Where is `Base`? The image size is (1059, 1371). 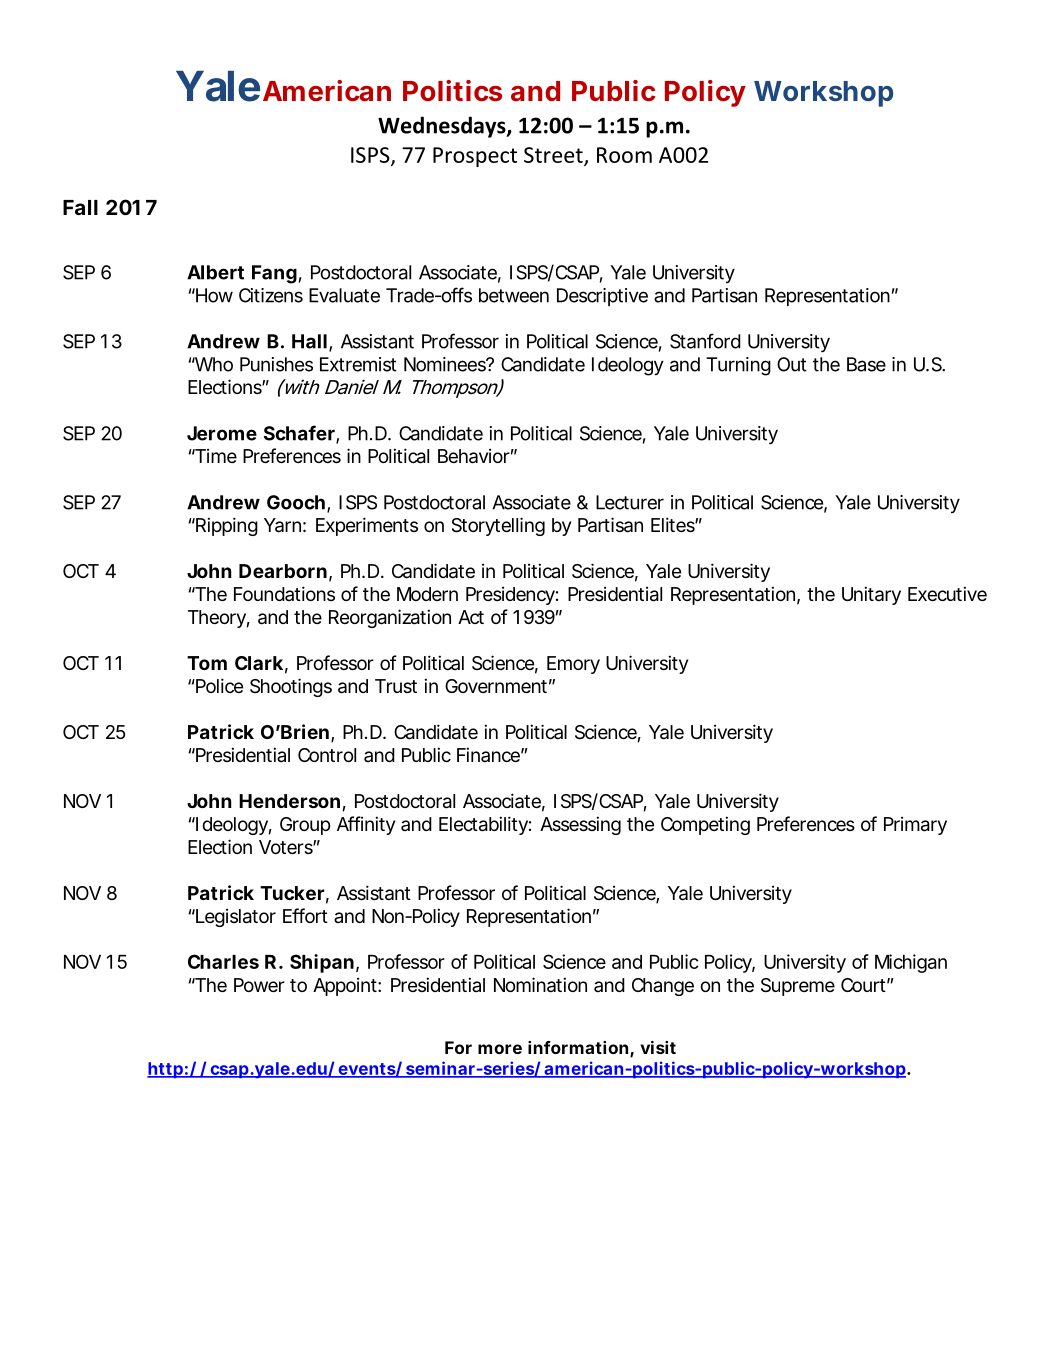
Base is located at coordinates (866, 364).
